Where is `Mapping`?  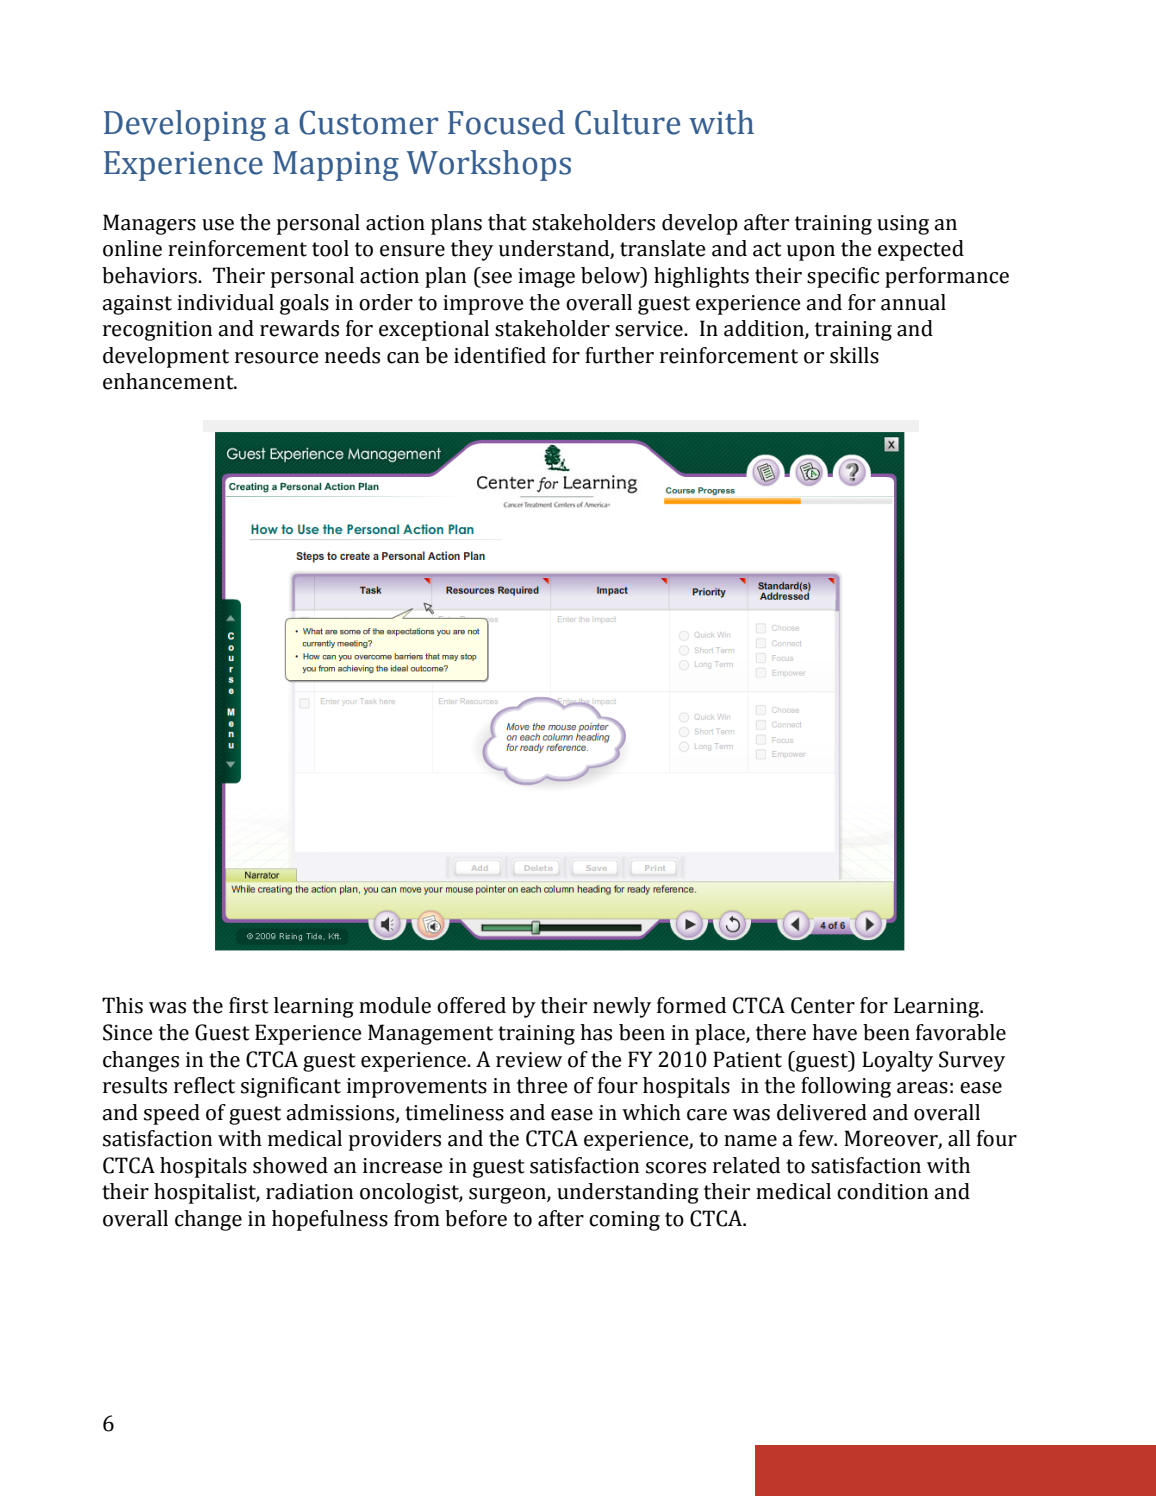
Mapping is located at coordinates (336, 166).
